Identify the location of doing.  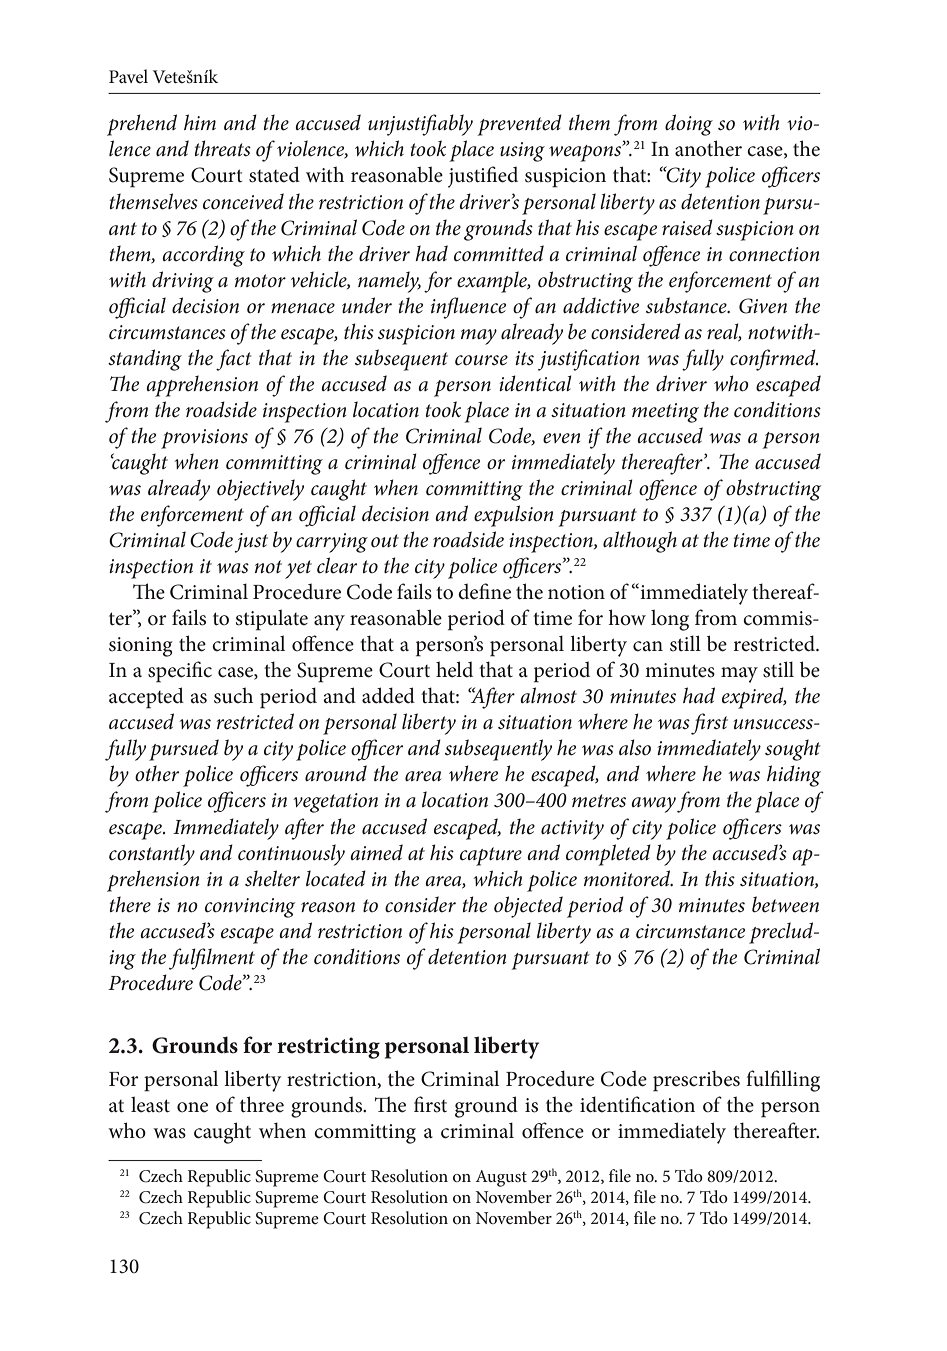
(689, 125).
